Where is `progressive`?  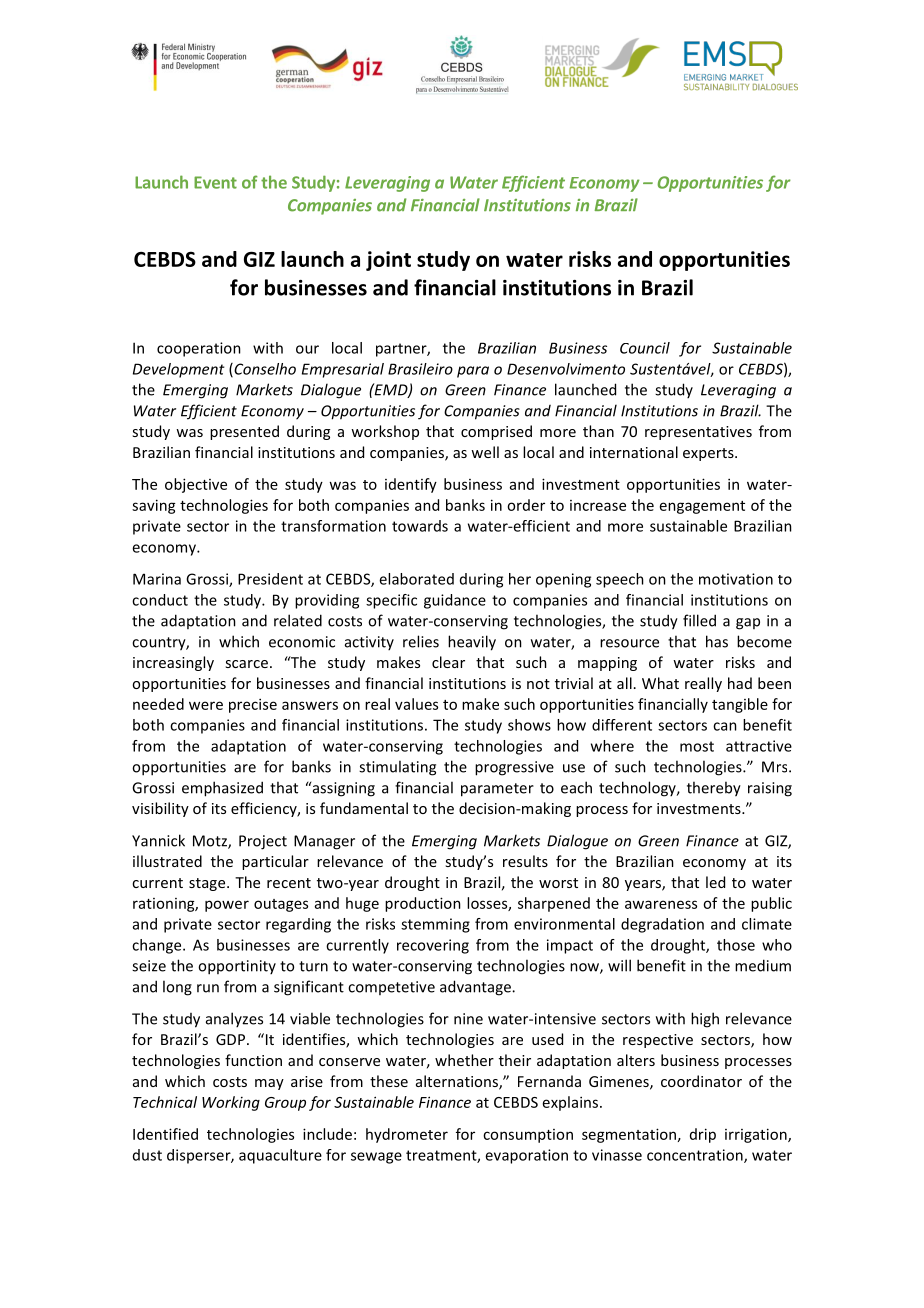
progressive is located at coordinates (514, 768).
